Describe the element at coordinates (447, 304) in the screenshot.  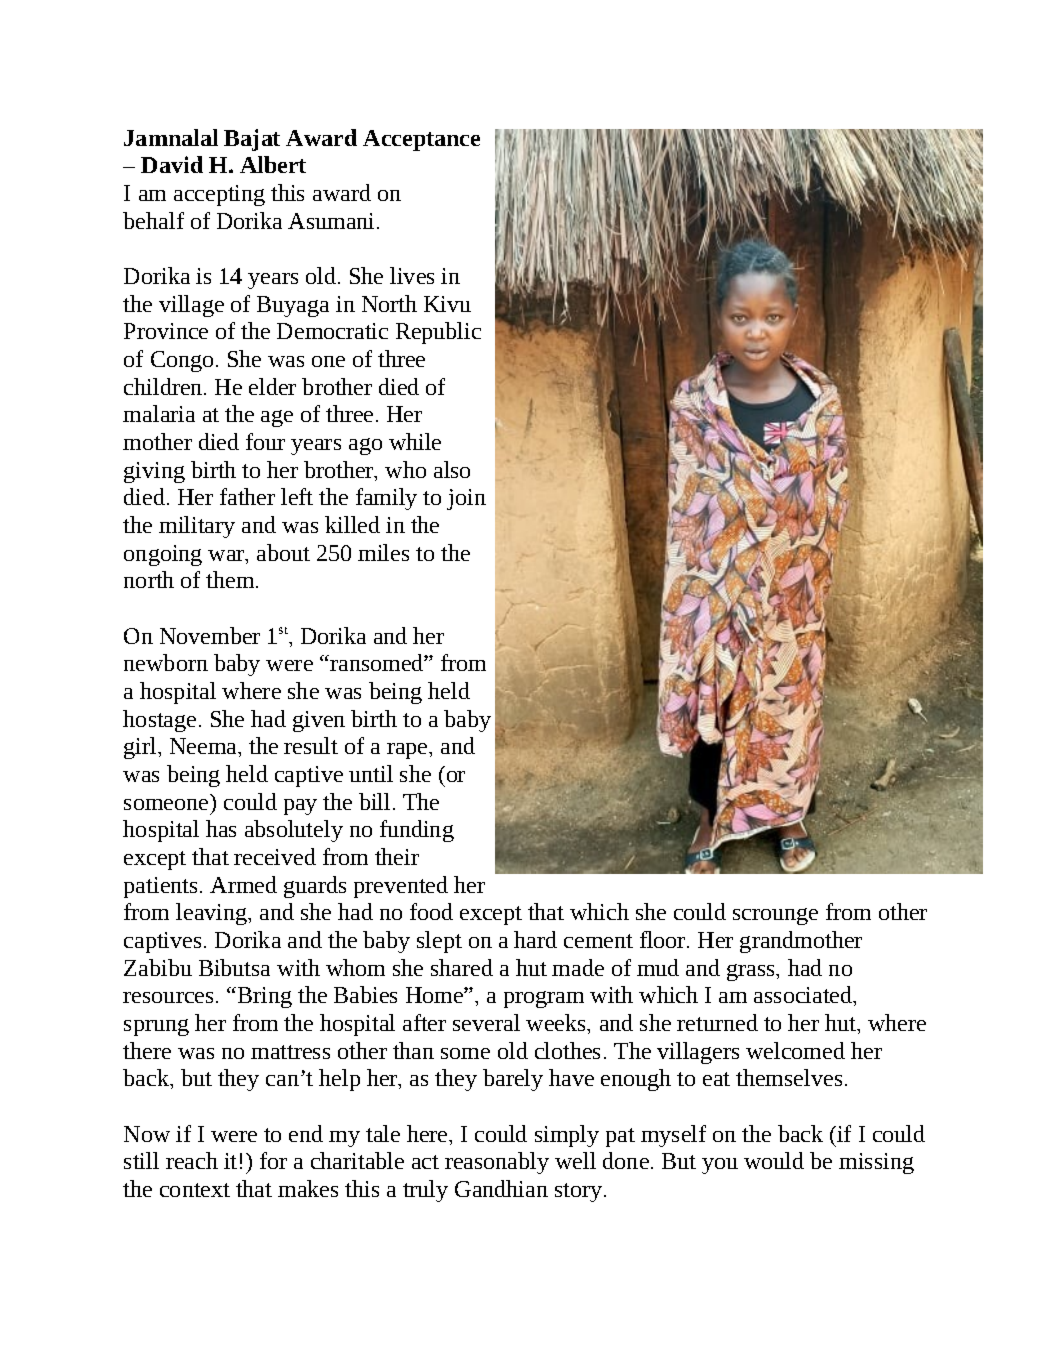
I see `Kivu` at that location.
